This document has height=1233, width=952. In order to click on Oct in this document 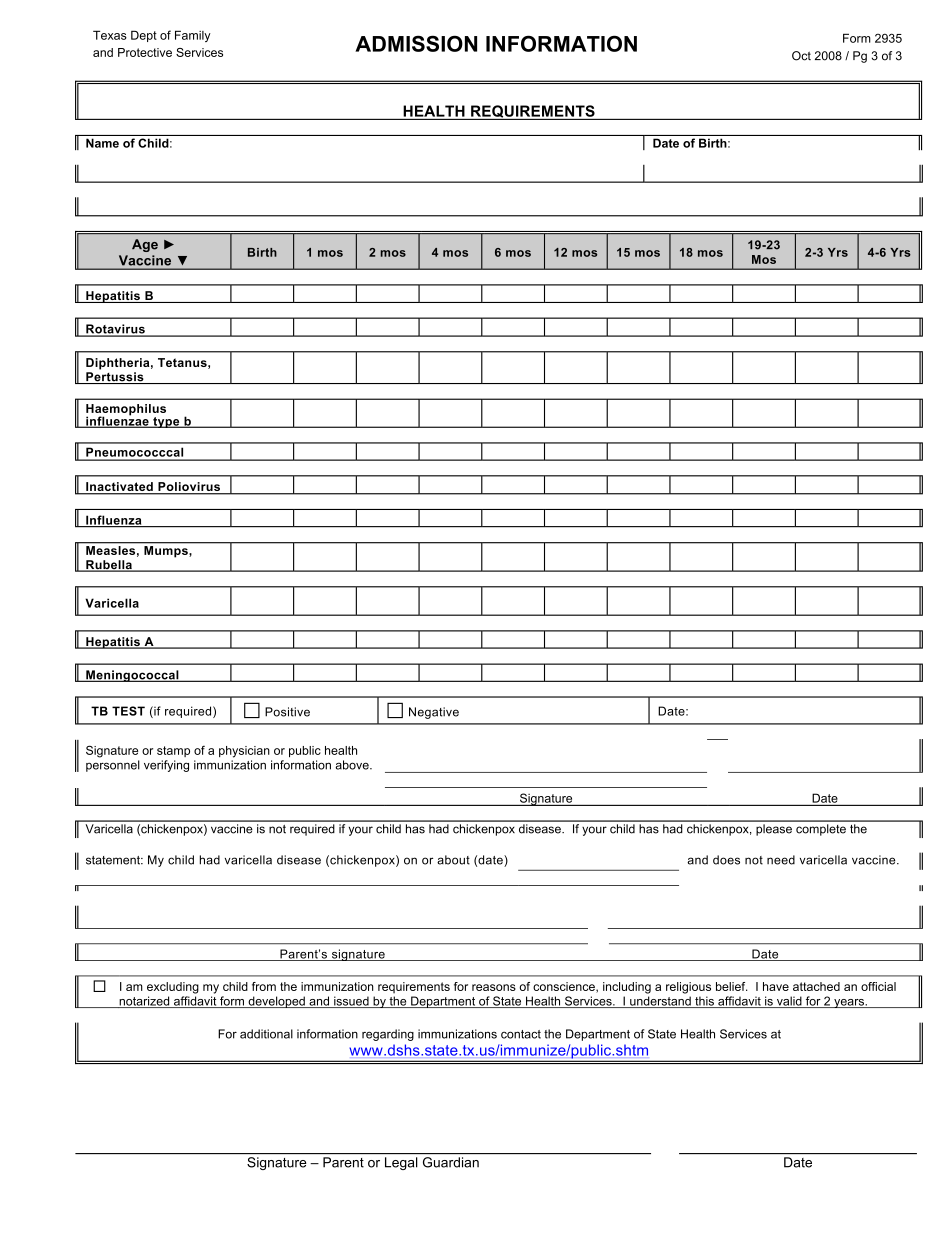, I will do `click(801, 56)`.
